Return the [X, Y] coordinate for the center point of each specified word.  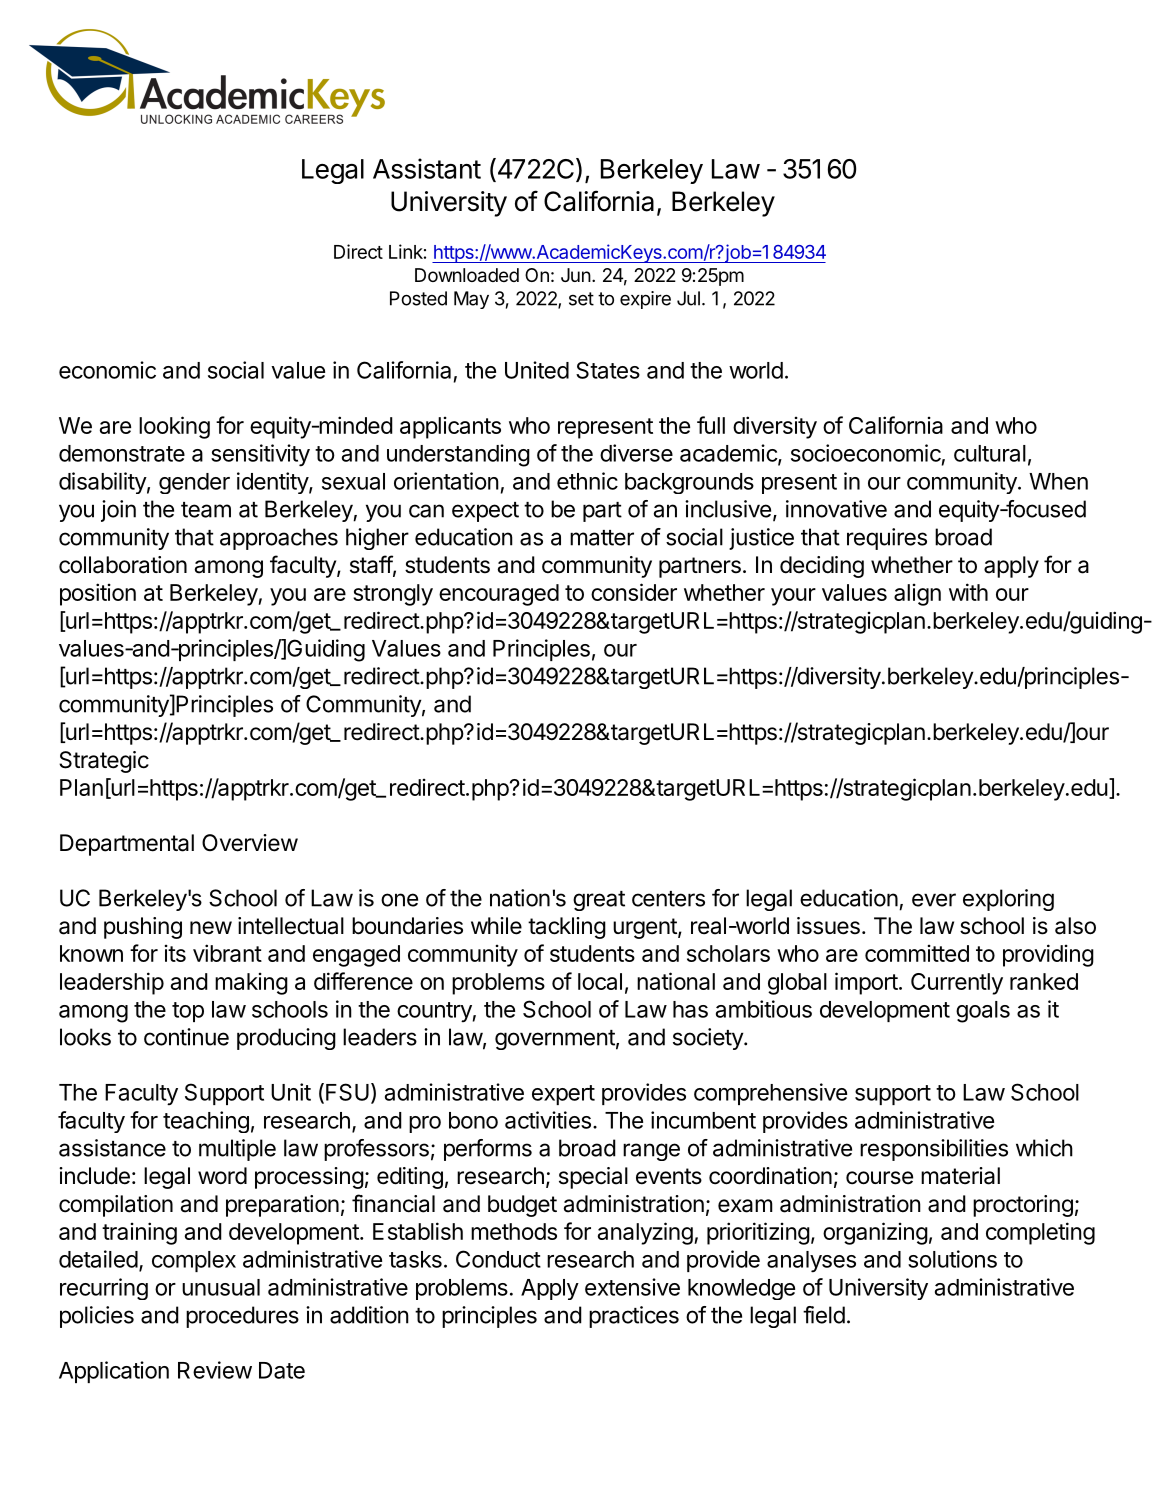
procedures [242, 1317]
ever [934, 900]
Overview [250, 843]
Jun [576, 275]
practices [634, 1317]
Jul [688, 298]
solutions [952, 1259]
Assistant [427, 168]
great [599, 901]
